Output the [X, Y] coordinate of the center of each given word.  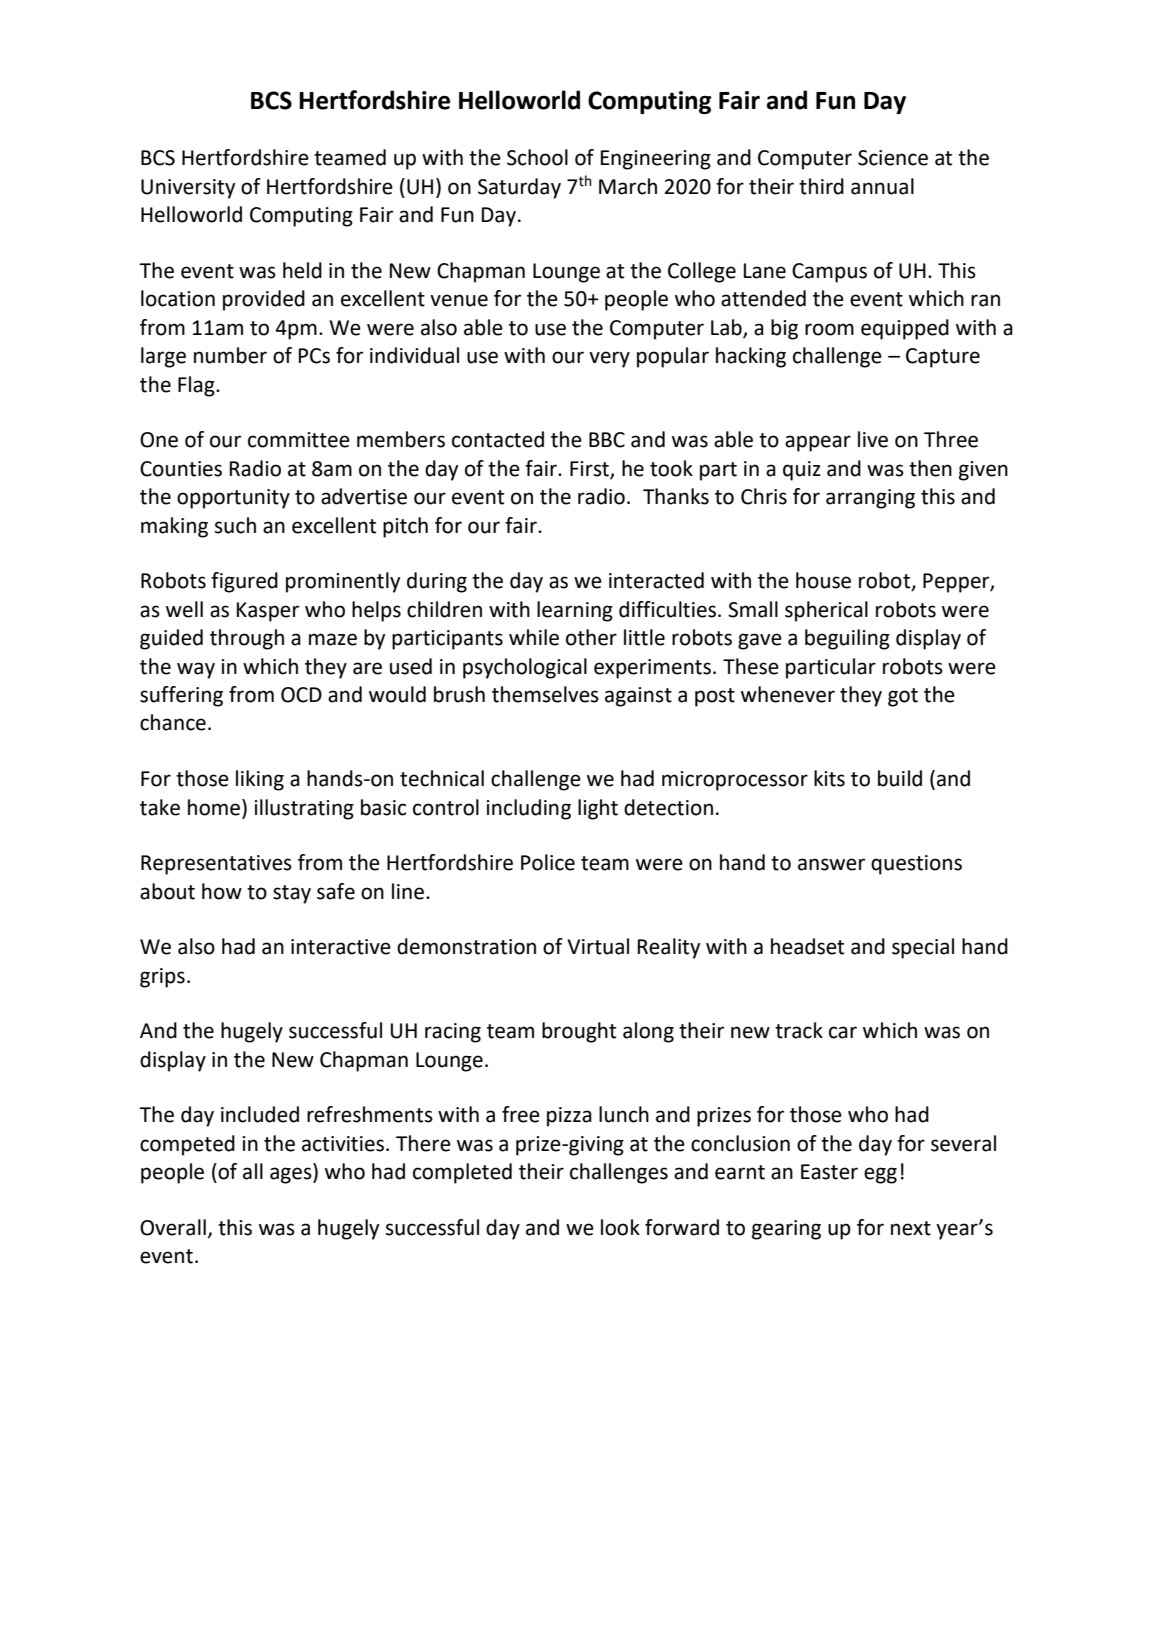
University [188, 189]
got [903, 697]
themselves [545, 694]
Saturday [519, 188]
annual [882, 186]
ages [292, 1175]
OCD [301, 695]
